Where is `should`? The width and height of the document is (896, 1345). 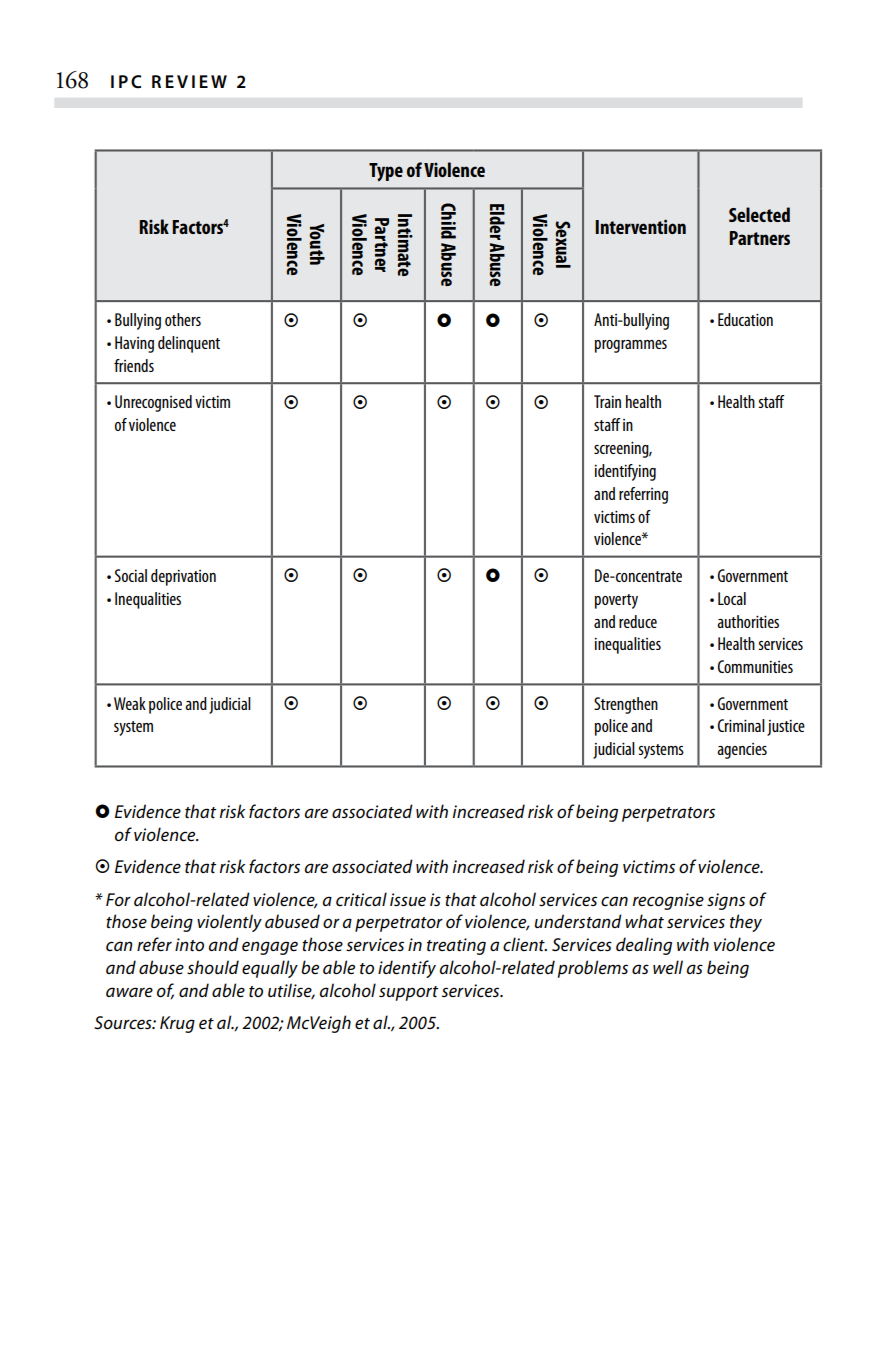 should is located at coordinates (213, 967).
